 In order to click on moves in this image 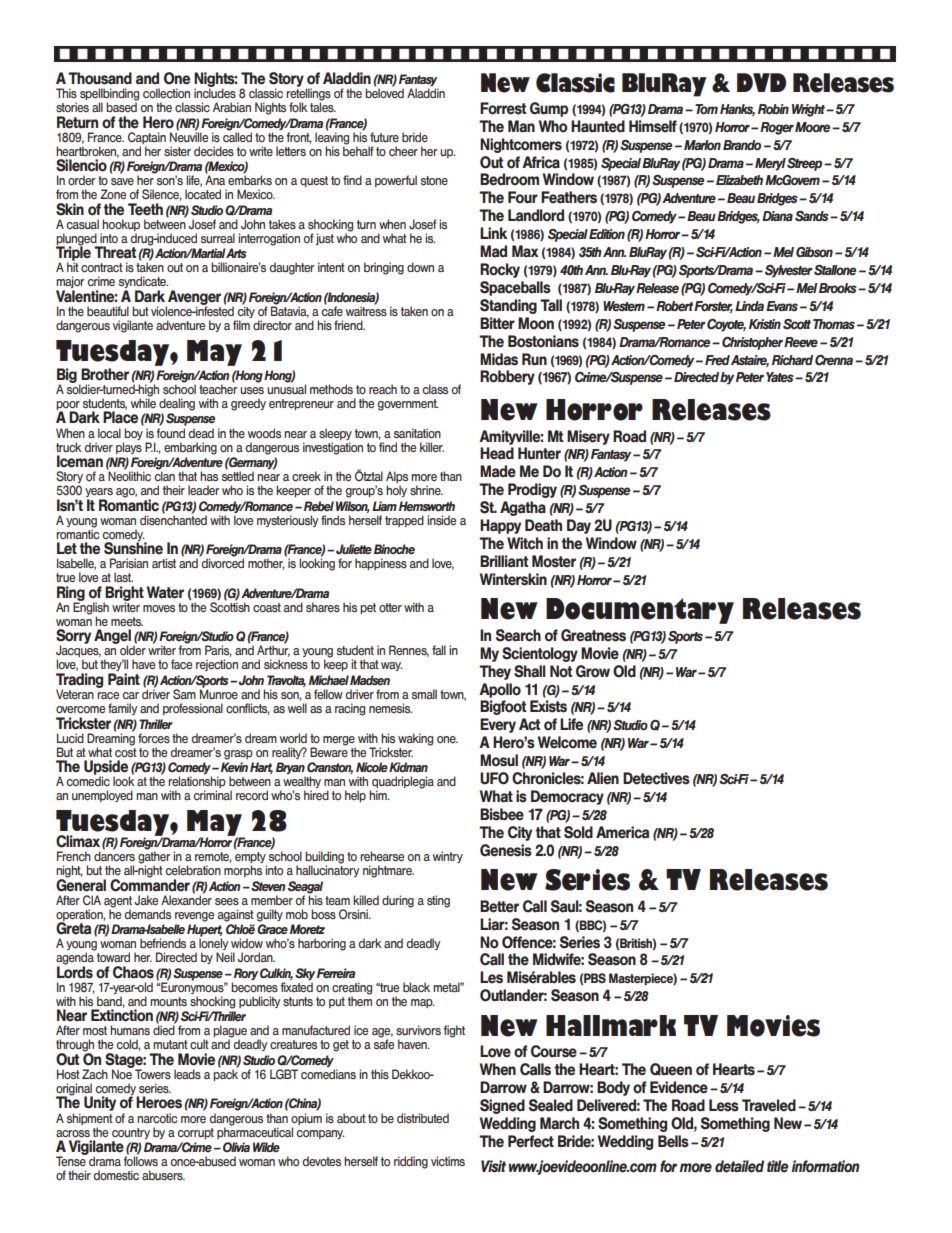, I will do `click(159, 609)`.
